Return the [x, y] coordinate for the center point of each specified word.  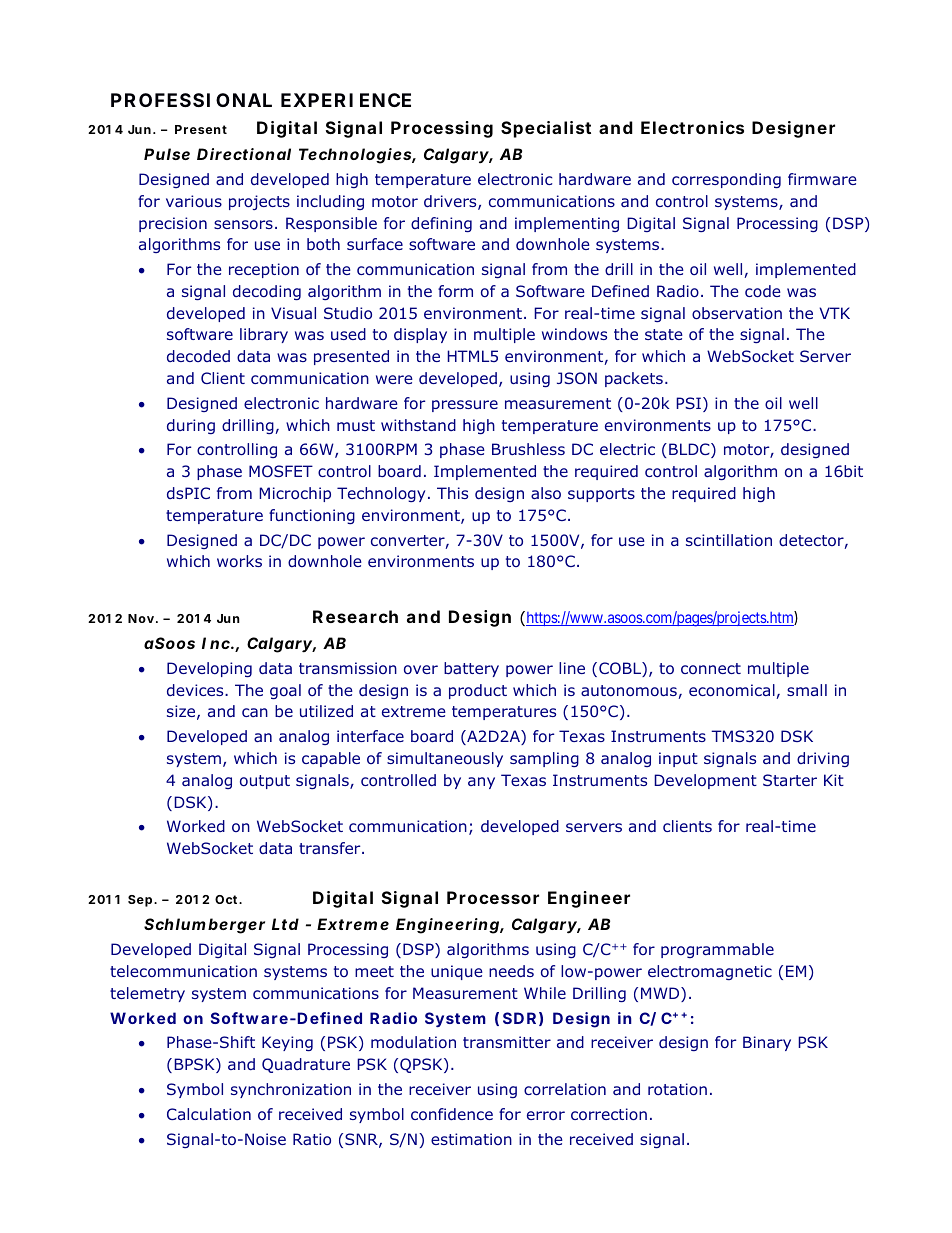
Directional [244, 154]
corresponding [726, 180]
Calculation [209, 1114]
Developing [209, 669]
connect [711, 668]
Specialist [546, 129]
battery [471, 669]
